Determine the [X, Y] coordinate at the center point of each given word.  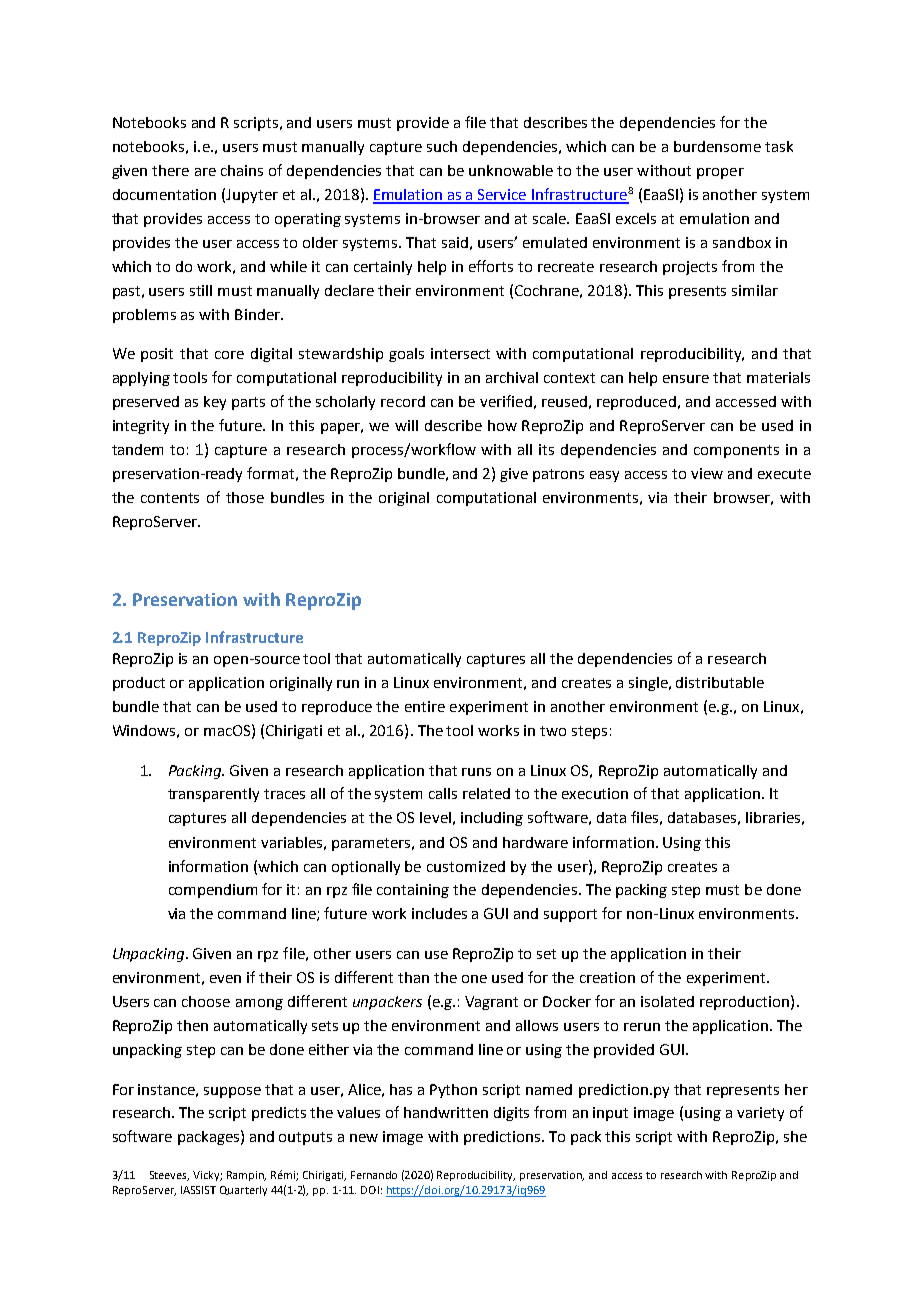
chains [242, 170]
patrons [558, 475]
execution [595, 793]
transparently [213, 795]
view [707, 473]
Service [502, 196]
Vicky [207, 1176]
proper [720, 173]
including [492, 819]
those [245, 497]
